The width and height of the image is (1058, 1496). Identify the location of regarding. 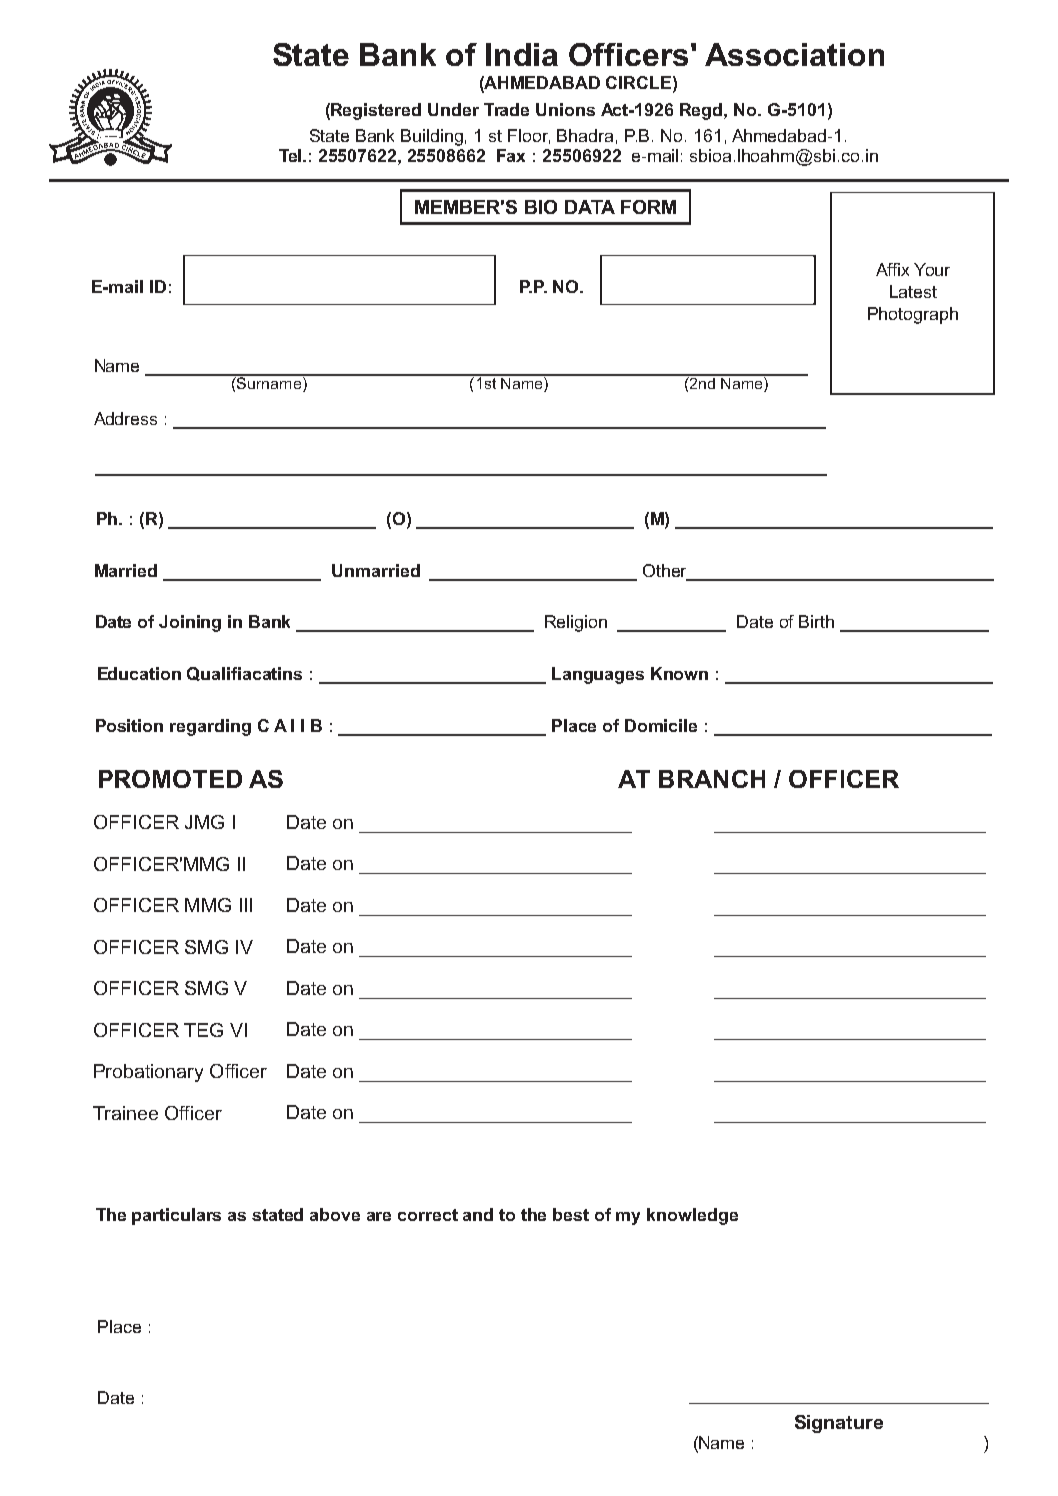
(210, 727).
